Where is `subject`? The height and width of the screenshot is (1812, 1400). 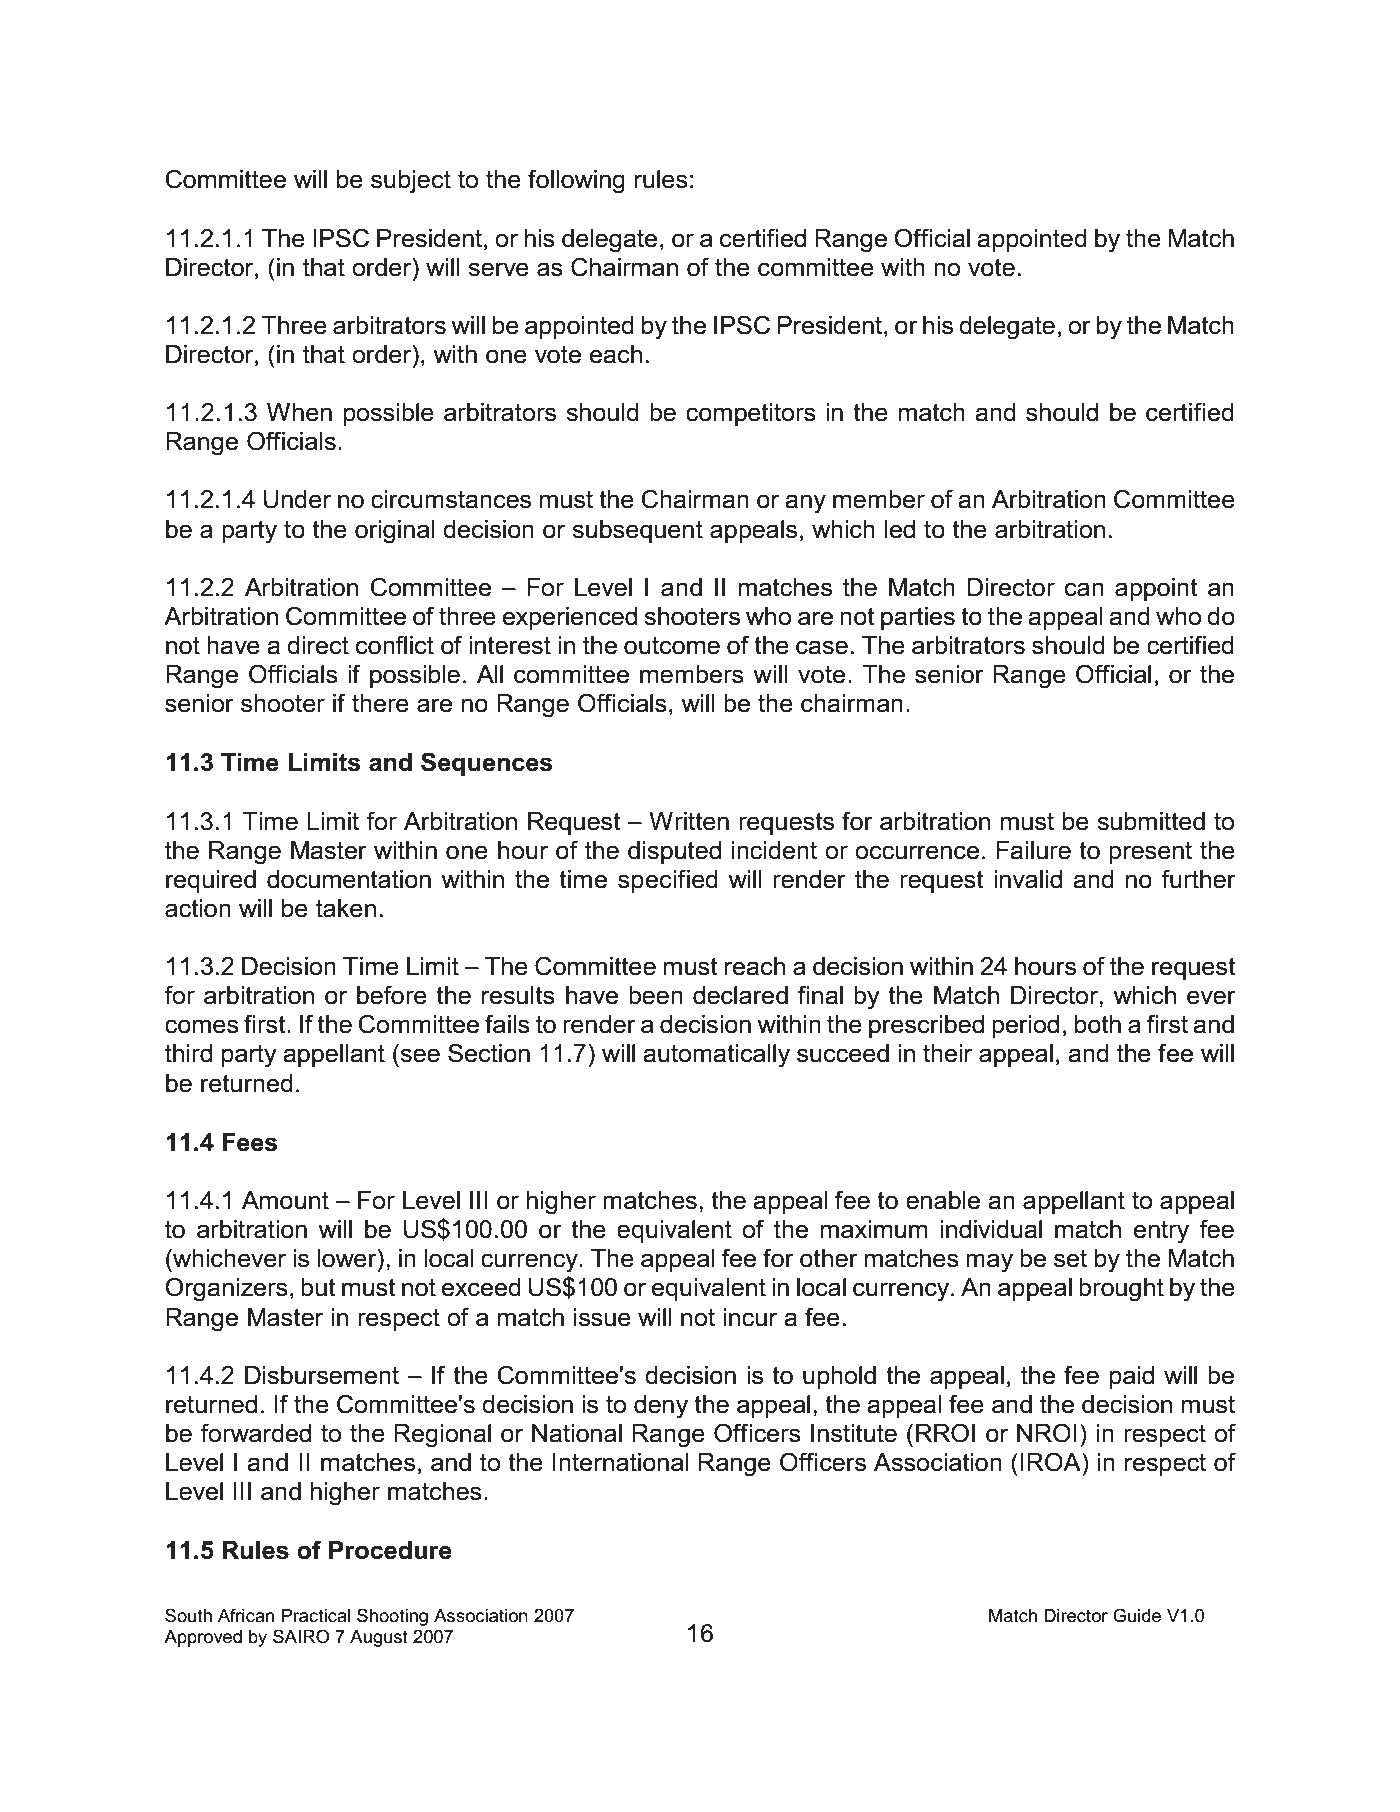
subject is located at coordinates (411, 182).
